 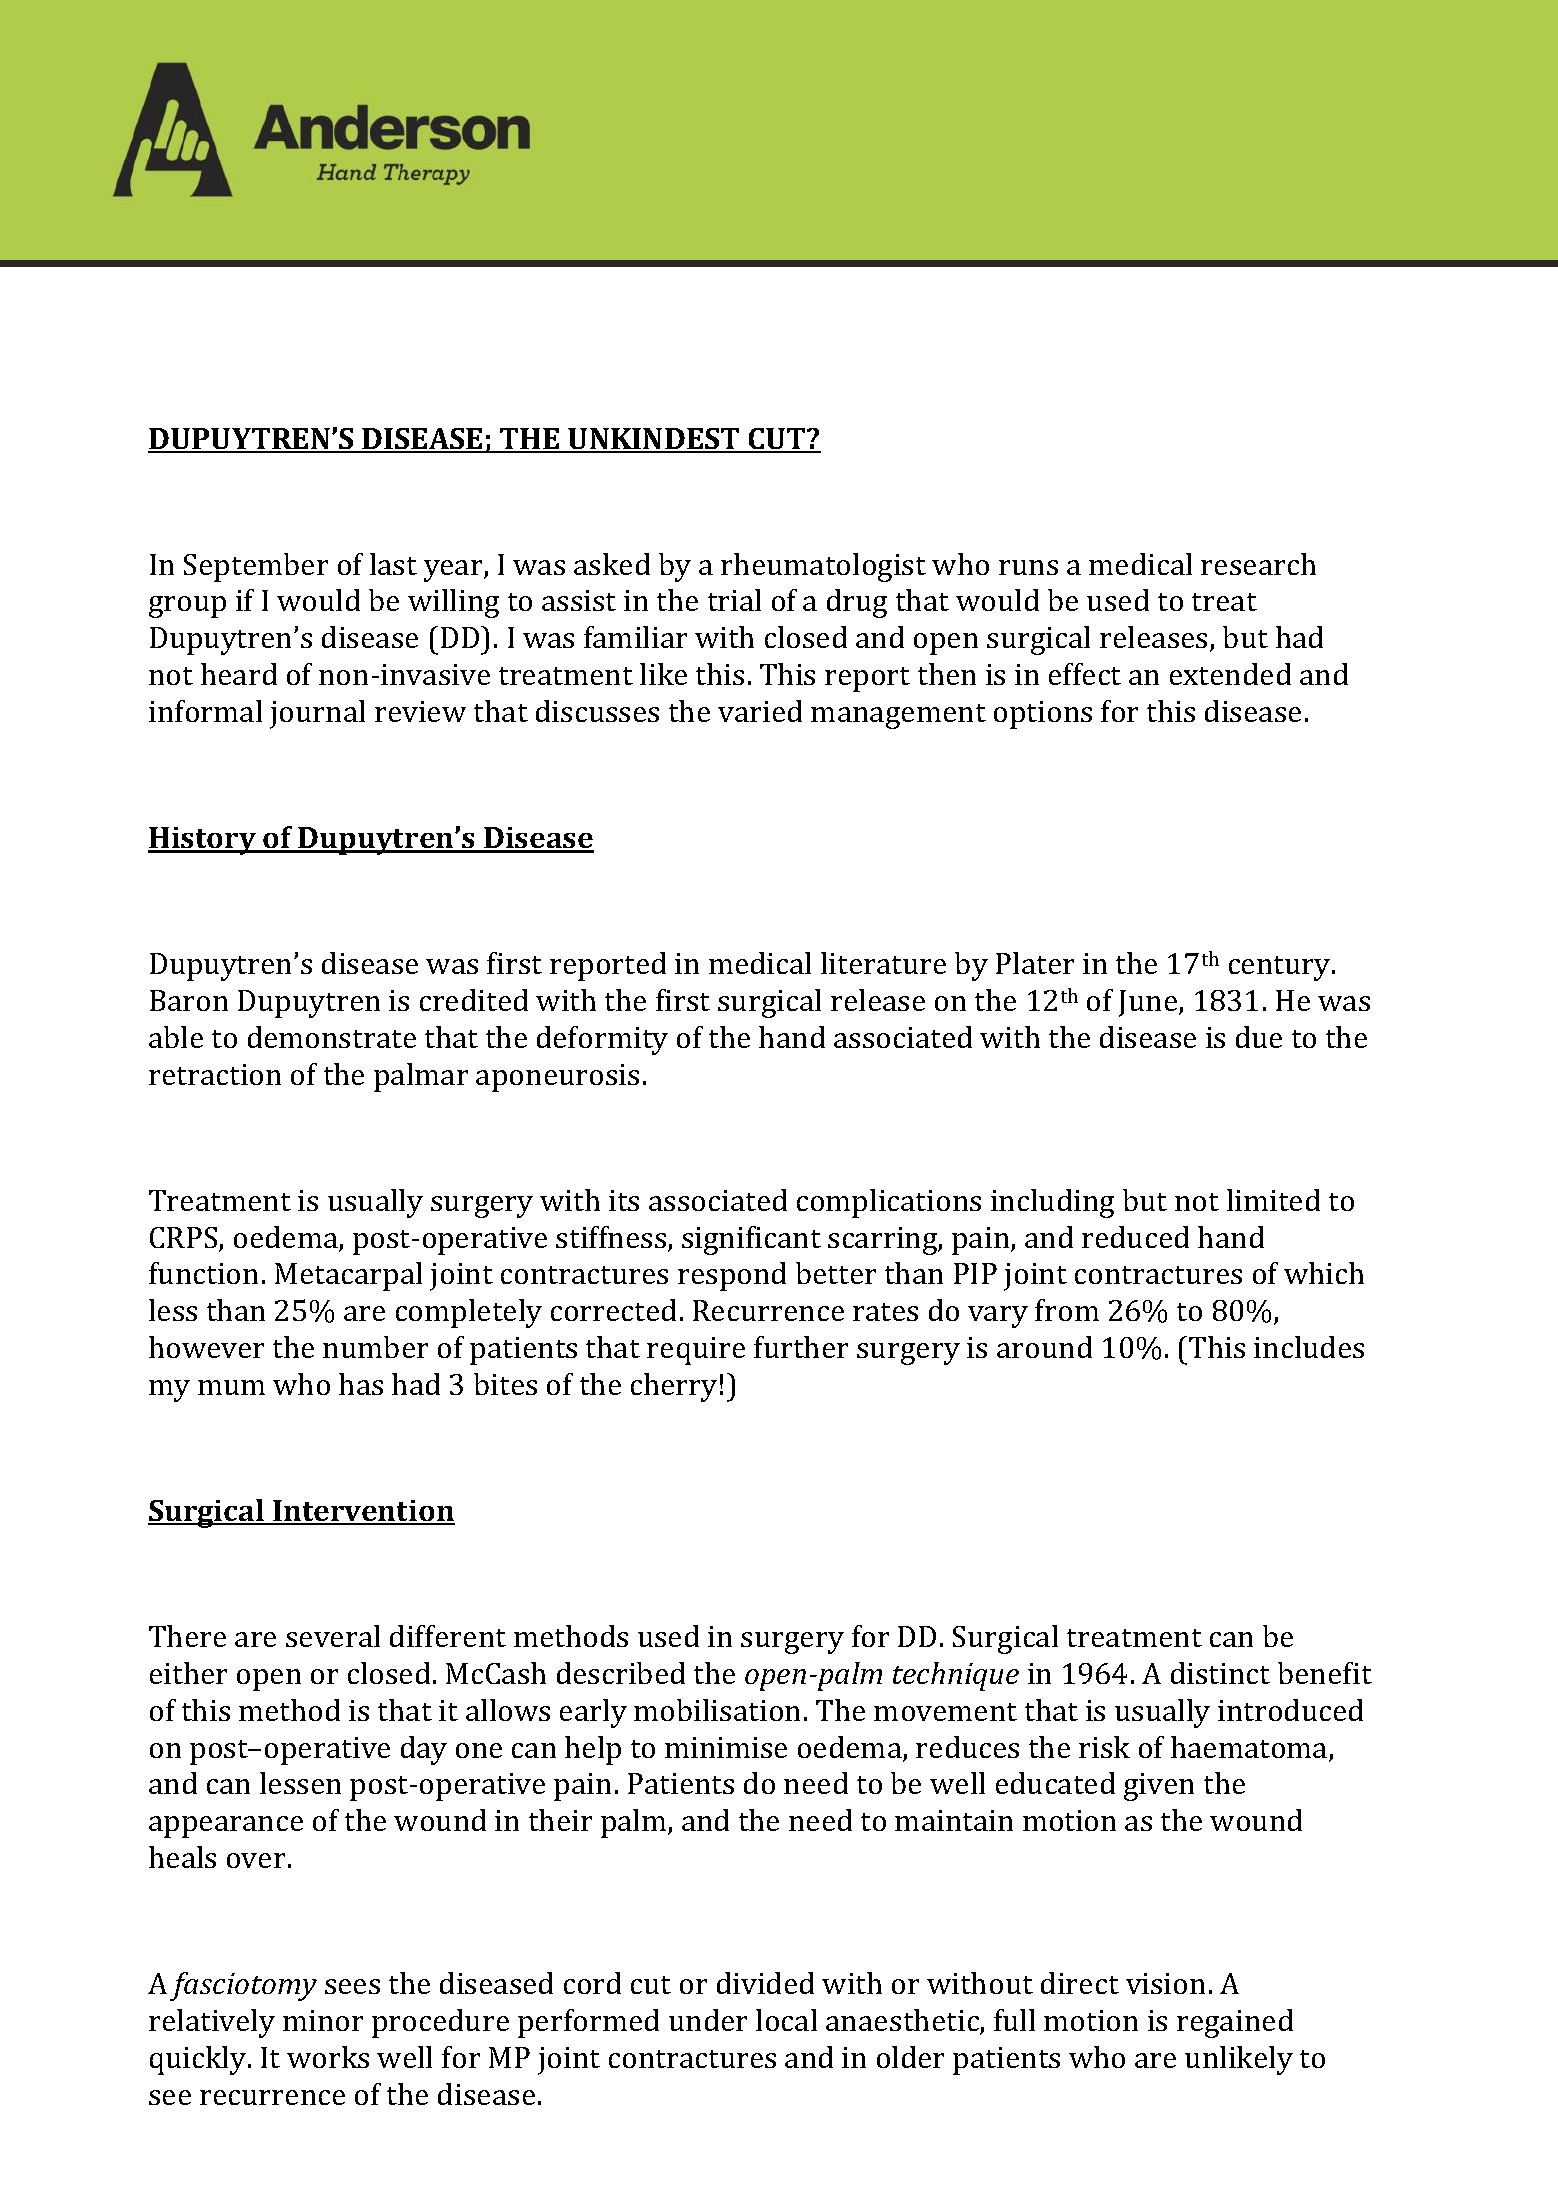 I want to click on local, so click(x=786, y=2020).
